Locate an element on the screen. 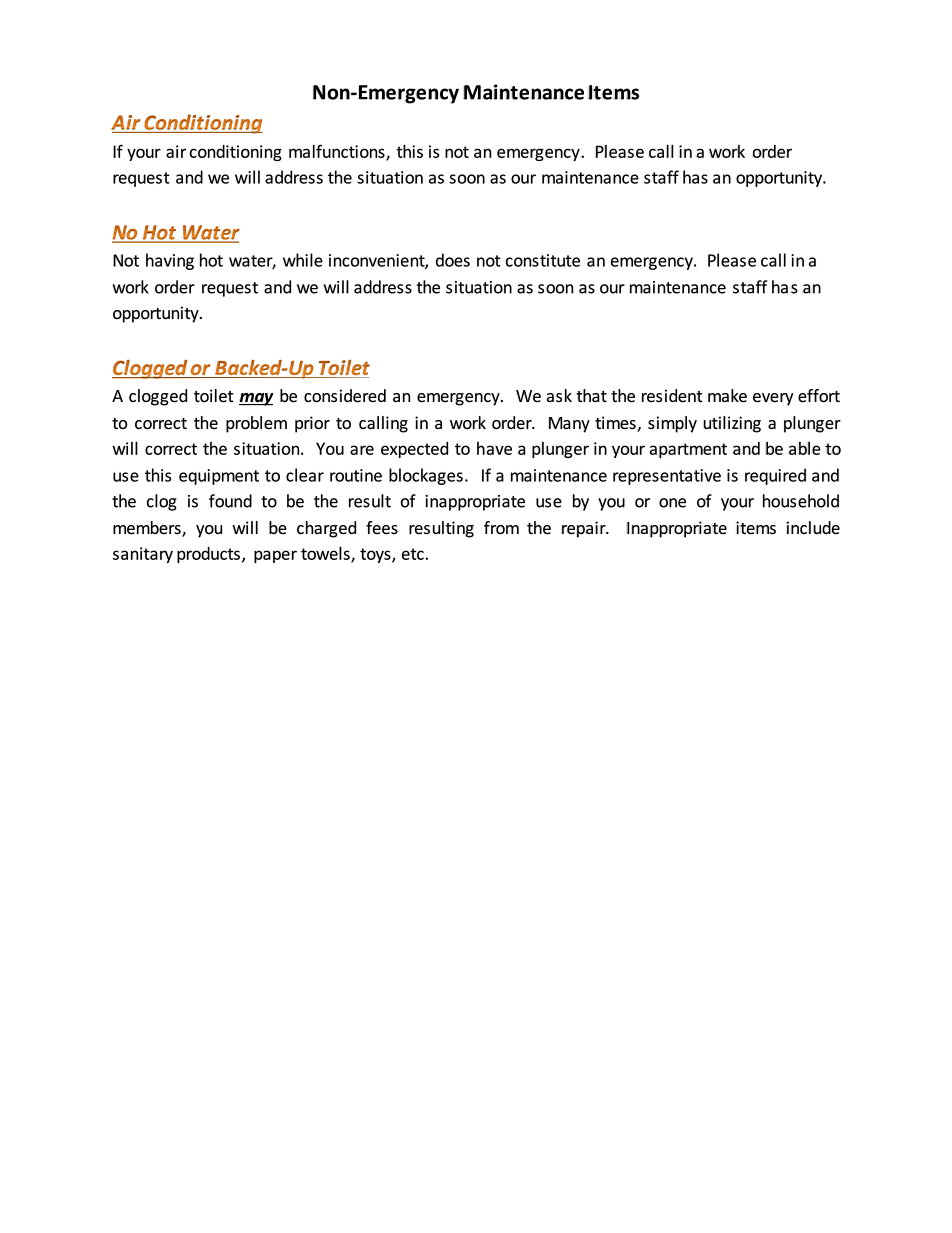 Image resolution: width=952 pixels, height=1233 pixels. constitute is located at coordinates (543, 260).
